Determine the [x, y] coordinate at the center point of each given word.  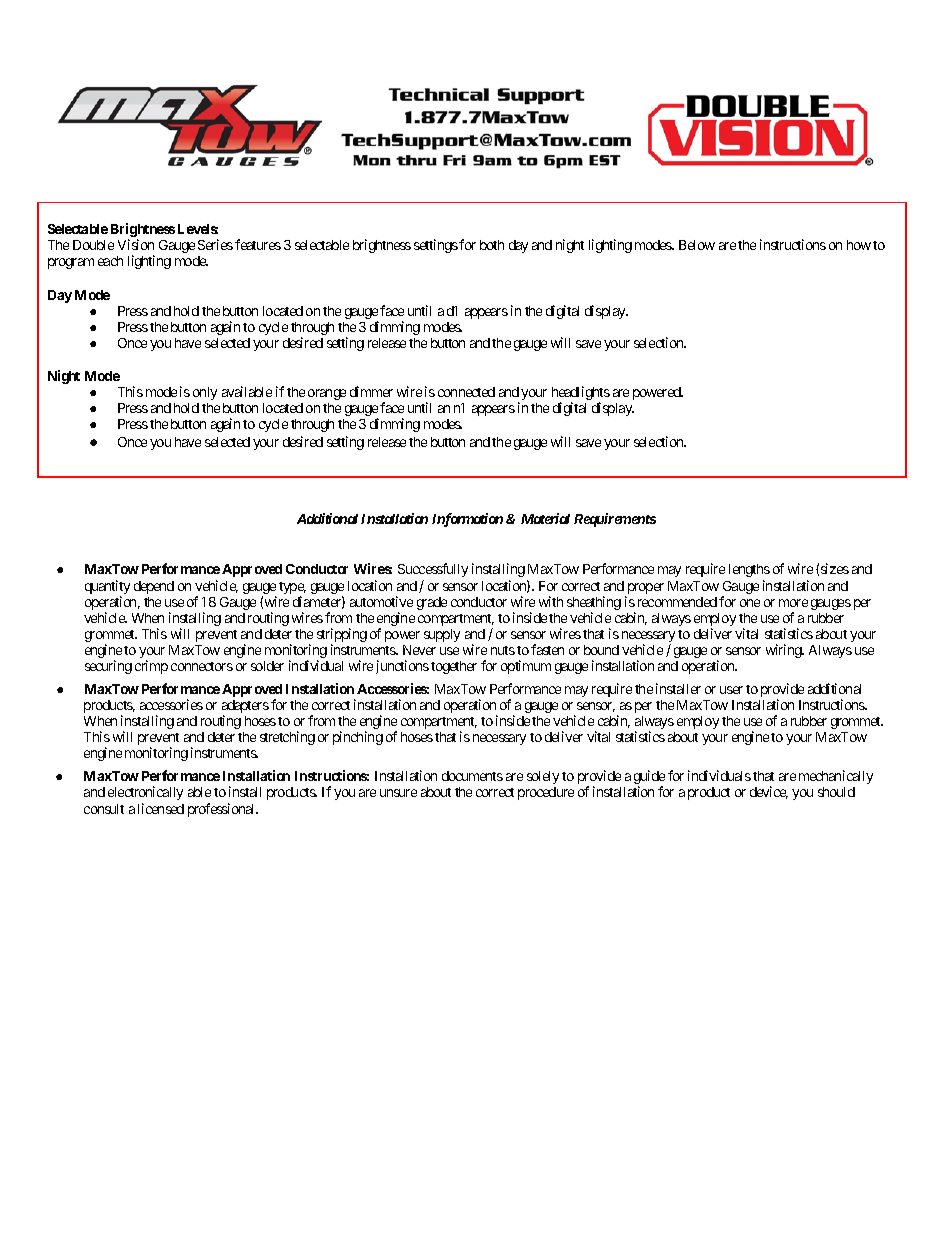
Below [697, 245]
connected [466, 392]
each [110, 261]
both [492, 245]
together [454, 667]
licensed [161, 808]
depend [154, 587]
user [731, 690]
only [205, 393]
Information [467, 520]
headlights [581, 394]
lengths [749, 570]
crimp [151, 667]
